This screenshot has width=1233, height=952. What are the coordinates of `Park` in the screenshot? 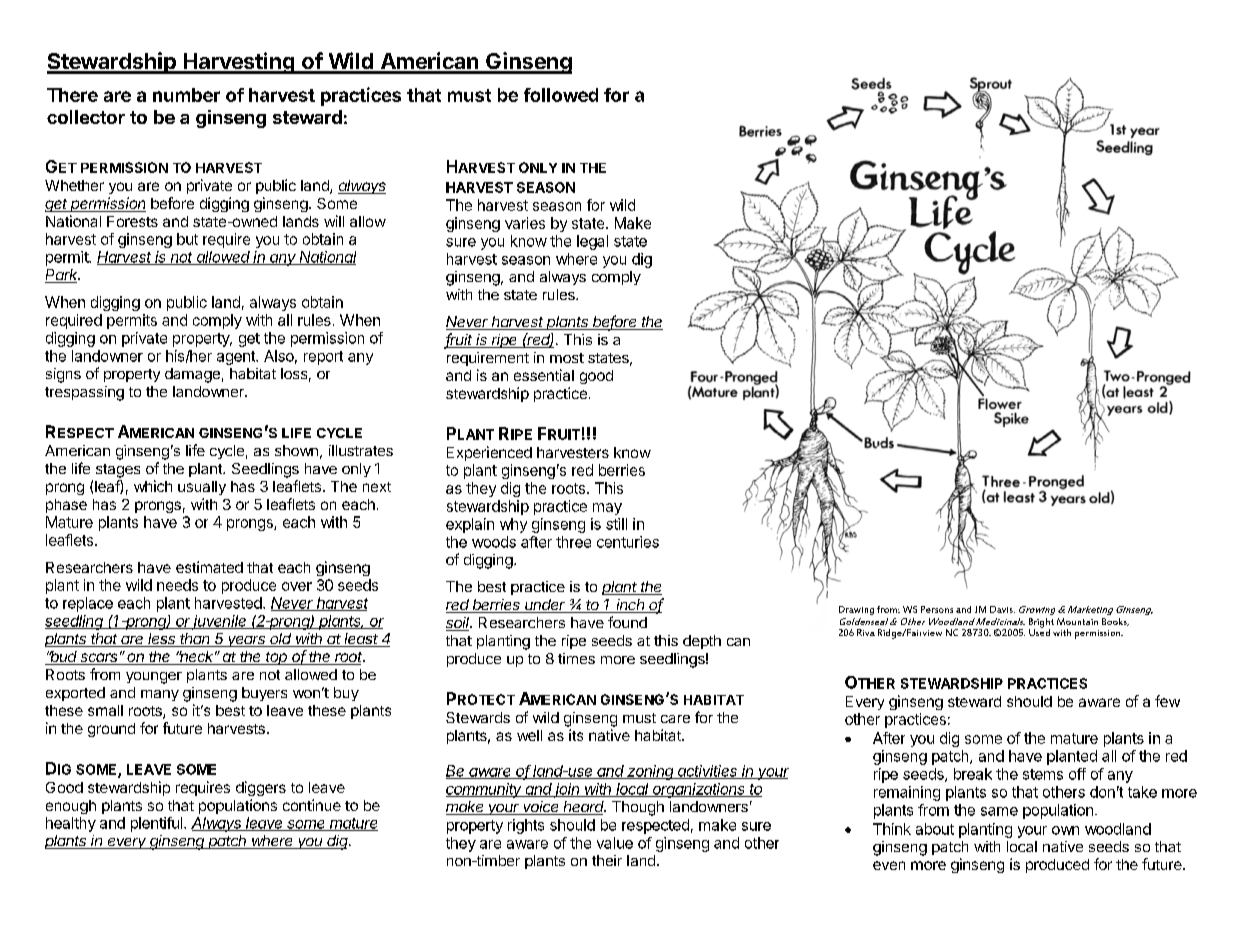 It's located at (62, 276).
